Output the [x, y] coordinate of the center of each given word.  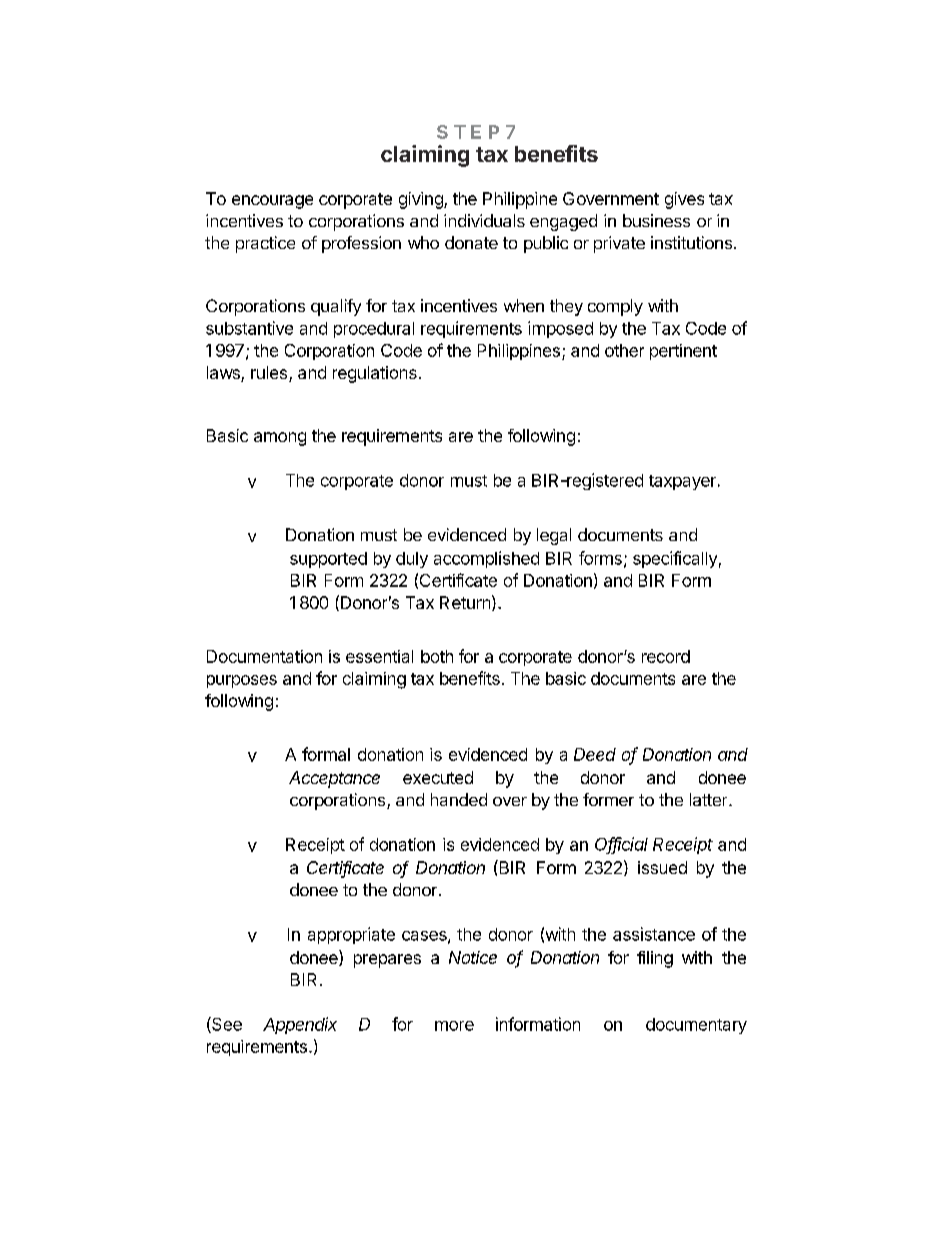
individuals [484, 220]
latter [710, 799]
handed [459, 799]
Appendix [300, 1025]
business [656, 220]
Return [465, 602]
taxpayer [682, 482]
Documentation [264, 656]
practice [265, 244]
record [666, 656]
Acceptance [334, 779]
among [280, 439]
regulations [375, 374]
